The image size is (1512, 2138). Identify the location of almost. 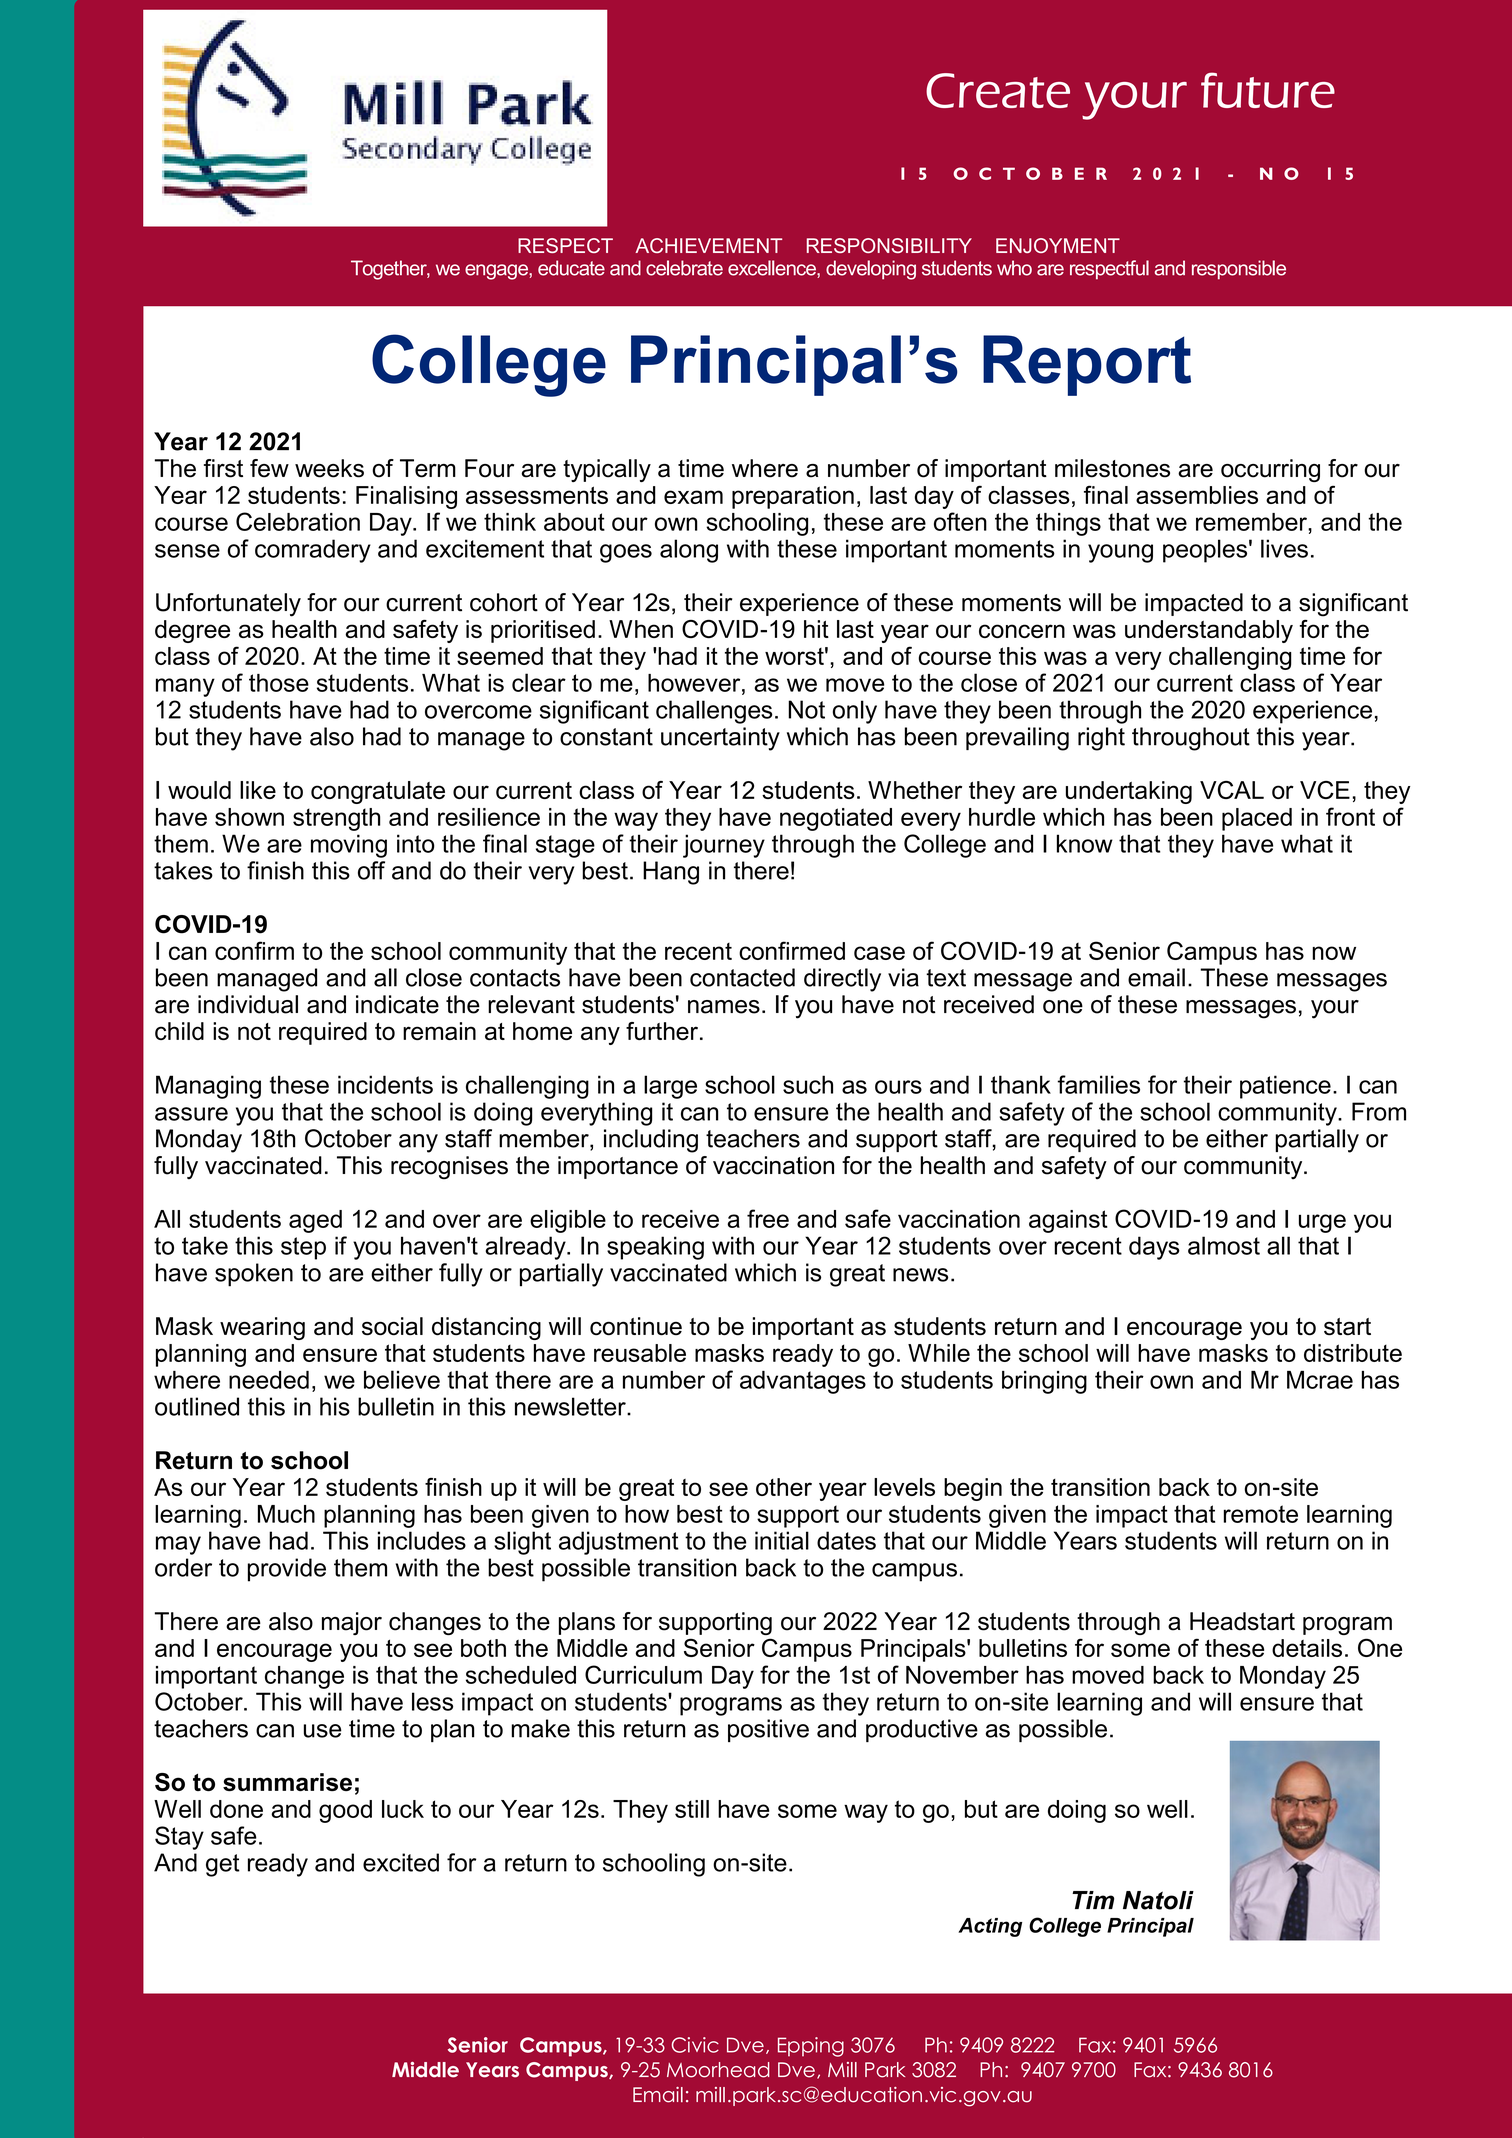
(1224, 1245).
